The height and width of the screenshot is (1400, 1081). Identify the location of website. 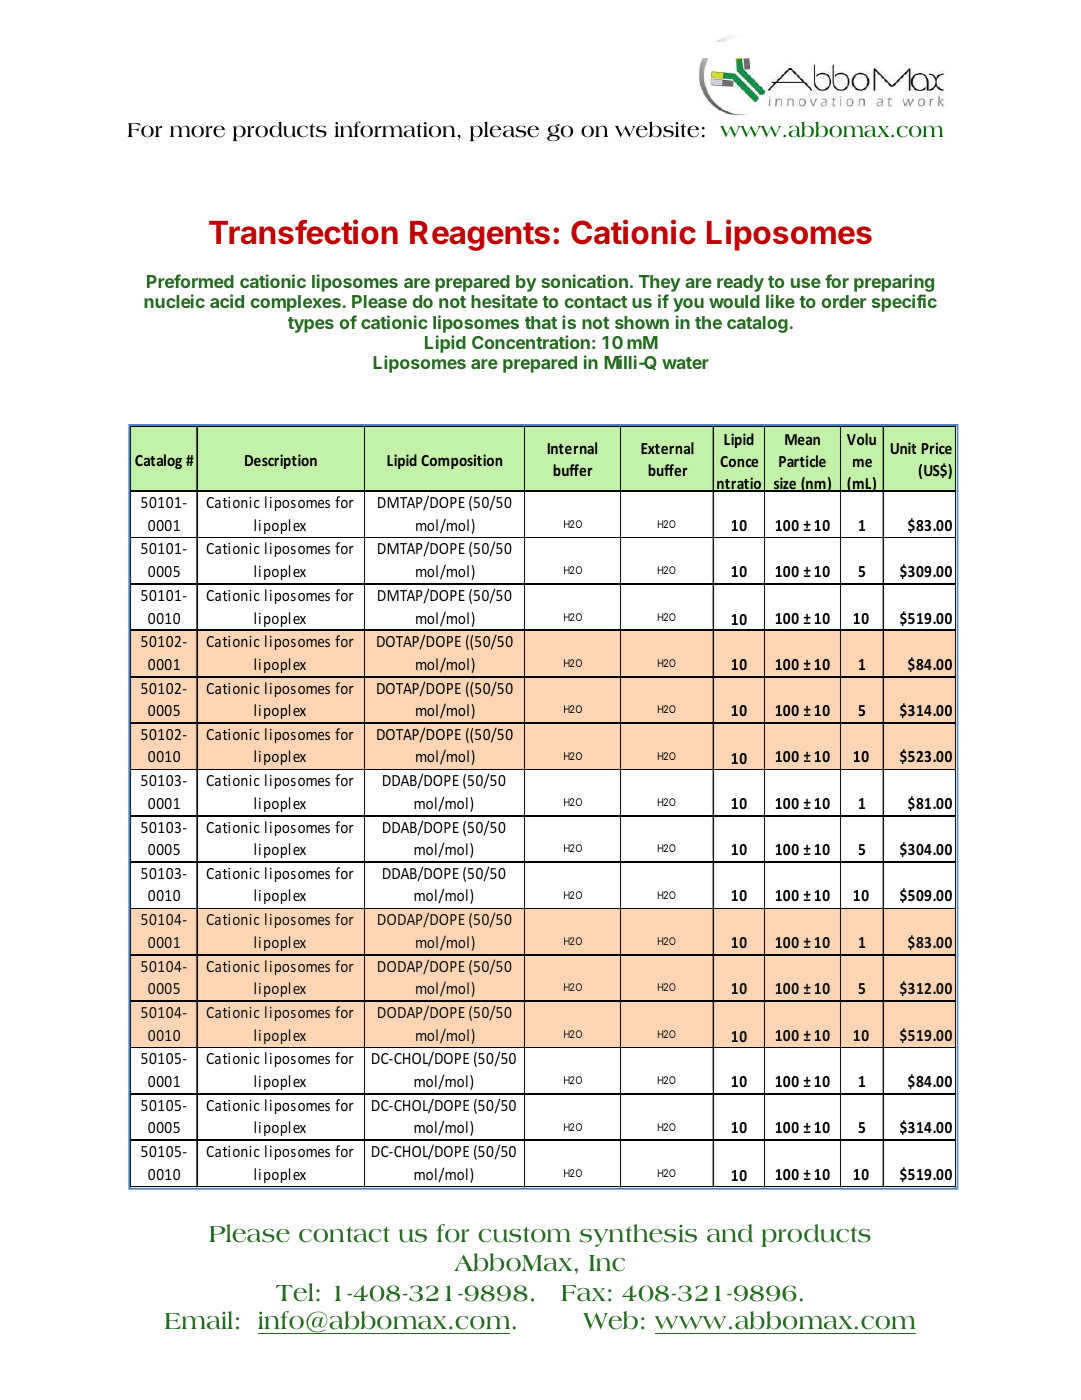
(657, 129).
